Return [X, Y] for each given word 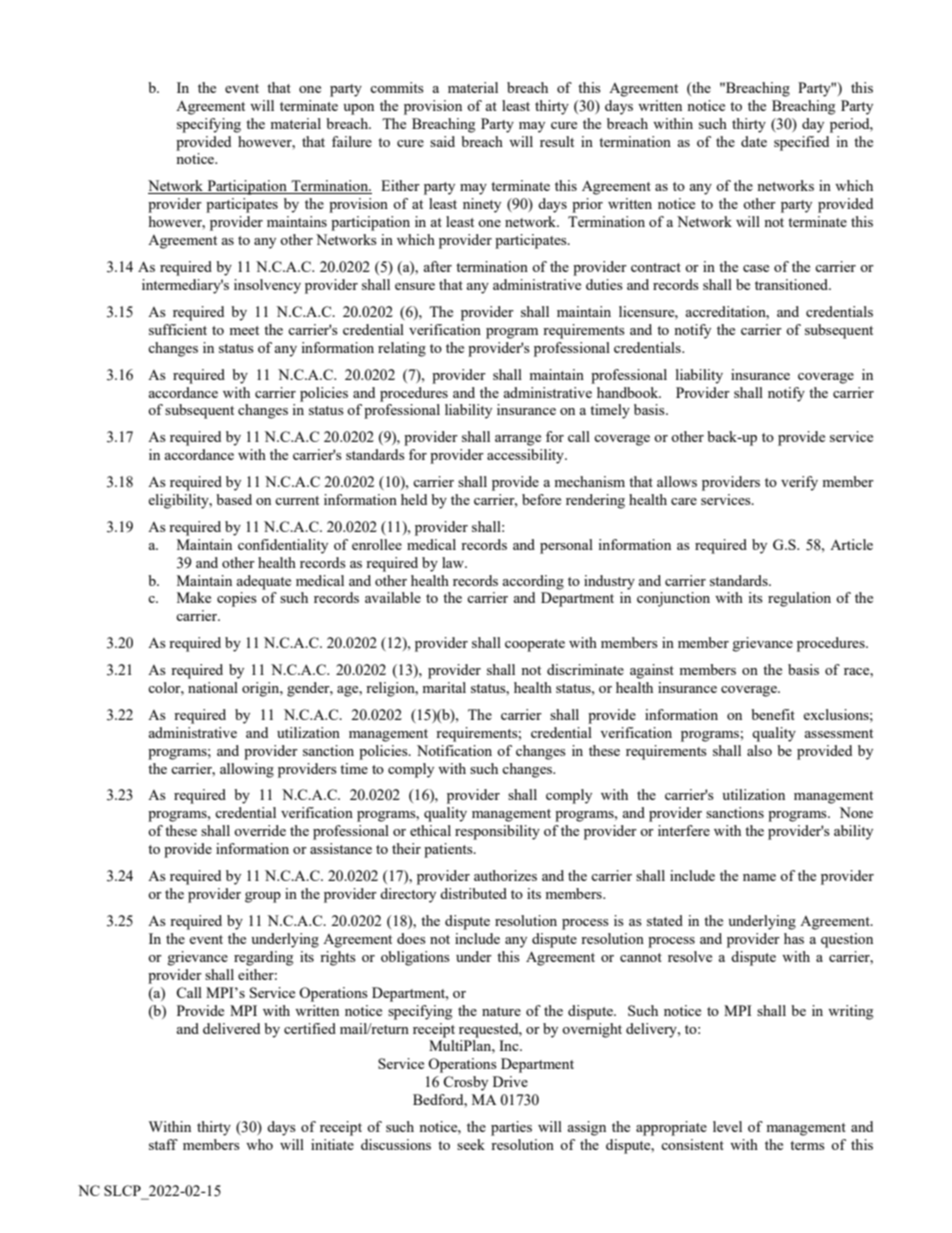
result [557, 141]
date [754, 141]
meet [244, 330]
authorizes [505, 875]
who [259, 1144]
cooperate [535, 645]
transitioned [793, 284]
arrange [518, 440]
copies [237, 599]
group [263, 897]
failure [352, 141]
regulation [799, 599]
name [759, 877]
